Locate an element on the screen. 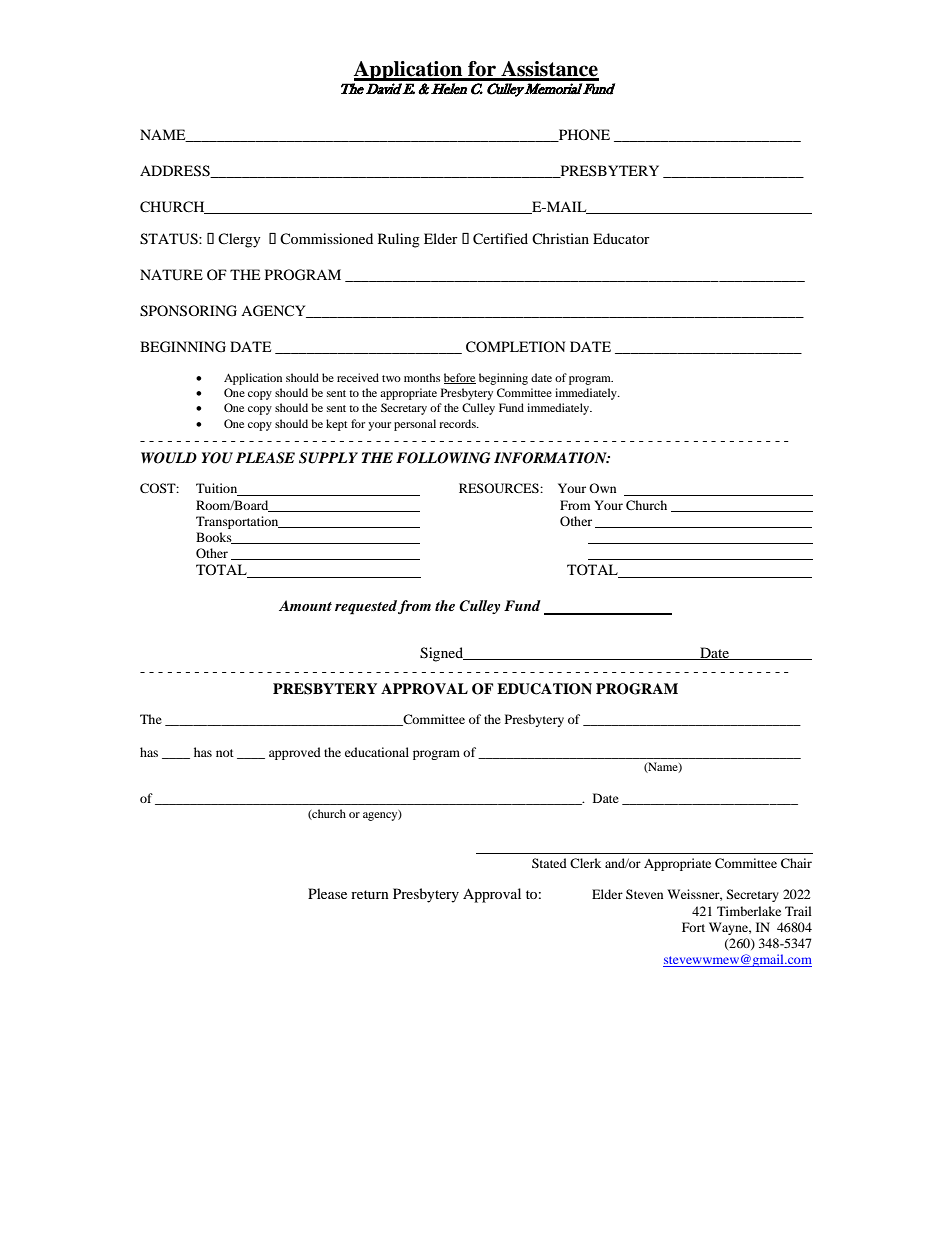 The image size is (952, 1233). Own is located at coordinates (602, 488).
